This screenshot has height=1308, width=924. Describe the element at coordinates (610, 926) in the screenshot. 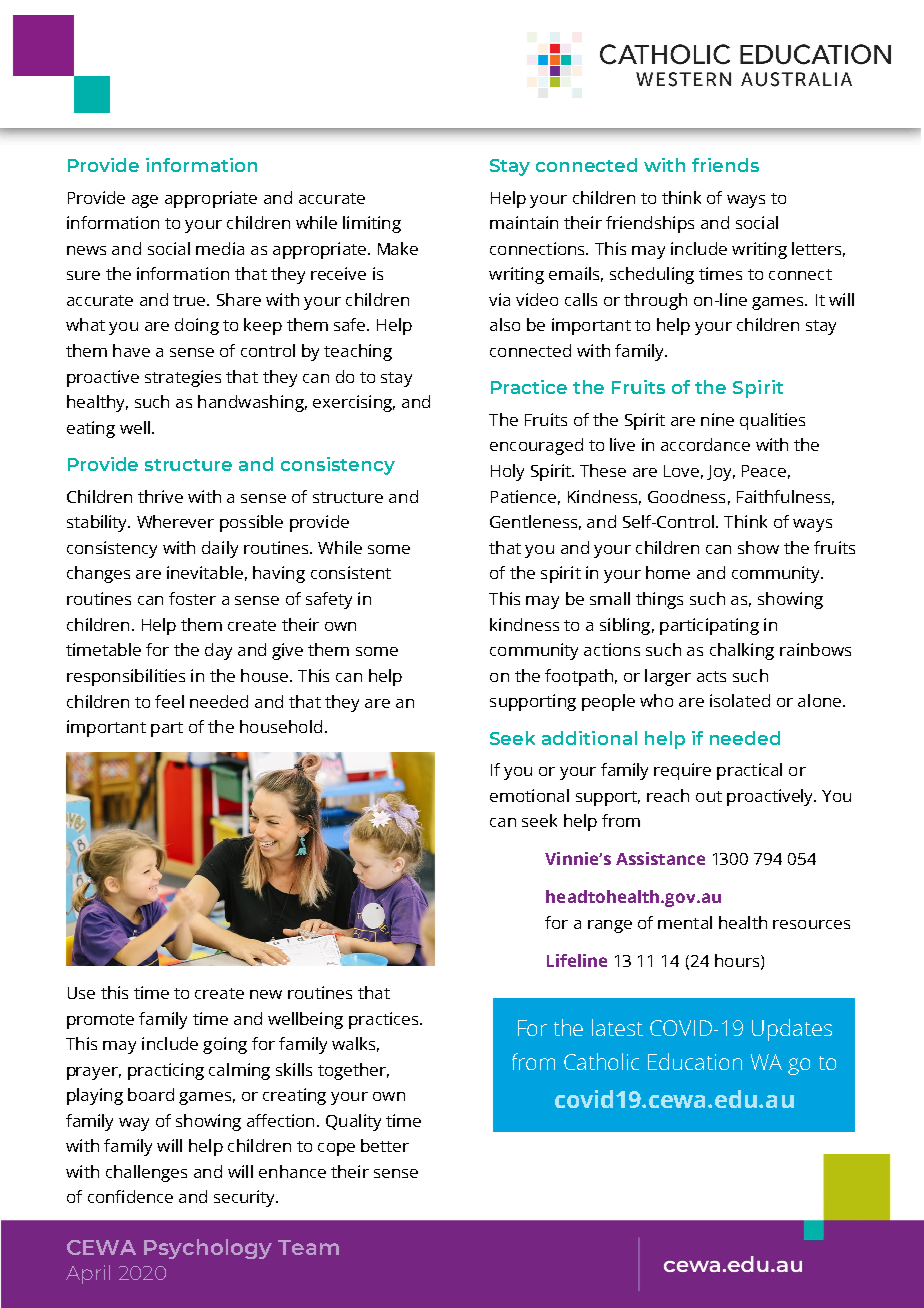

I see `range` at that location.
